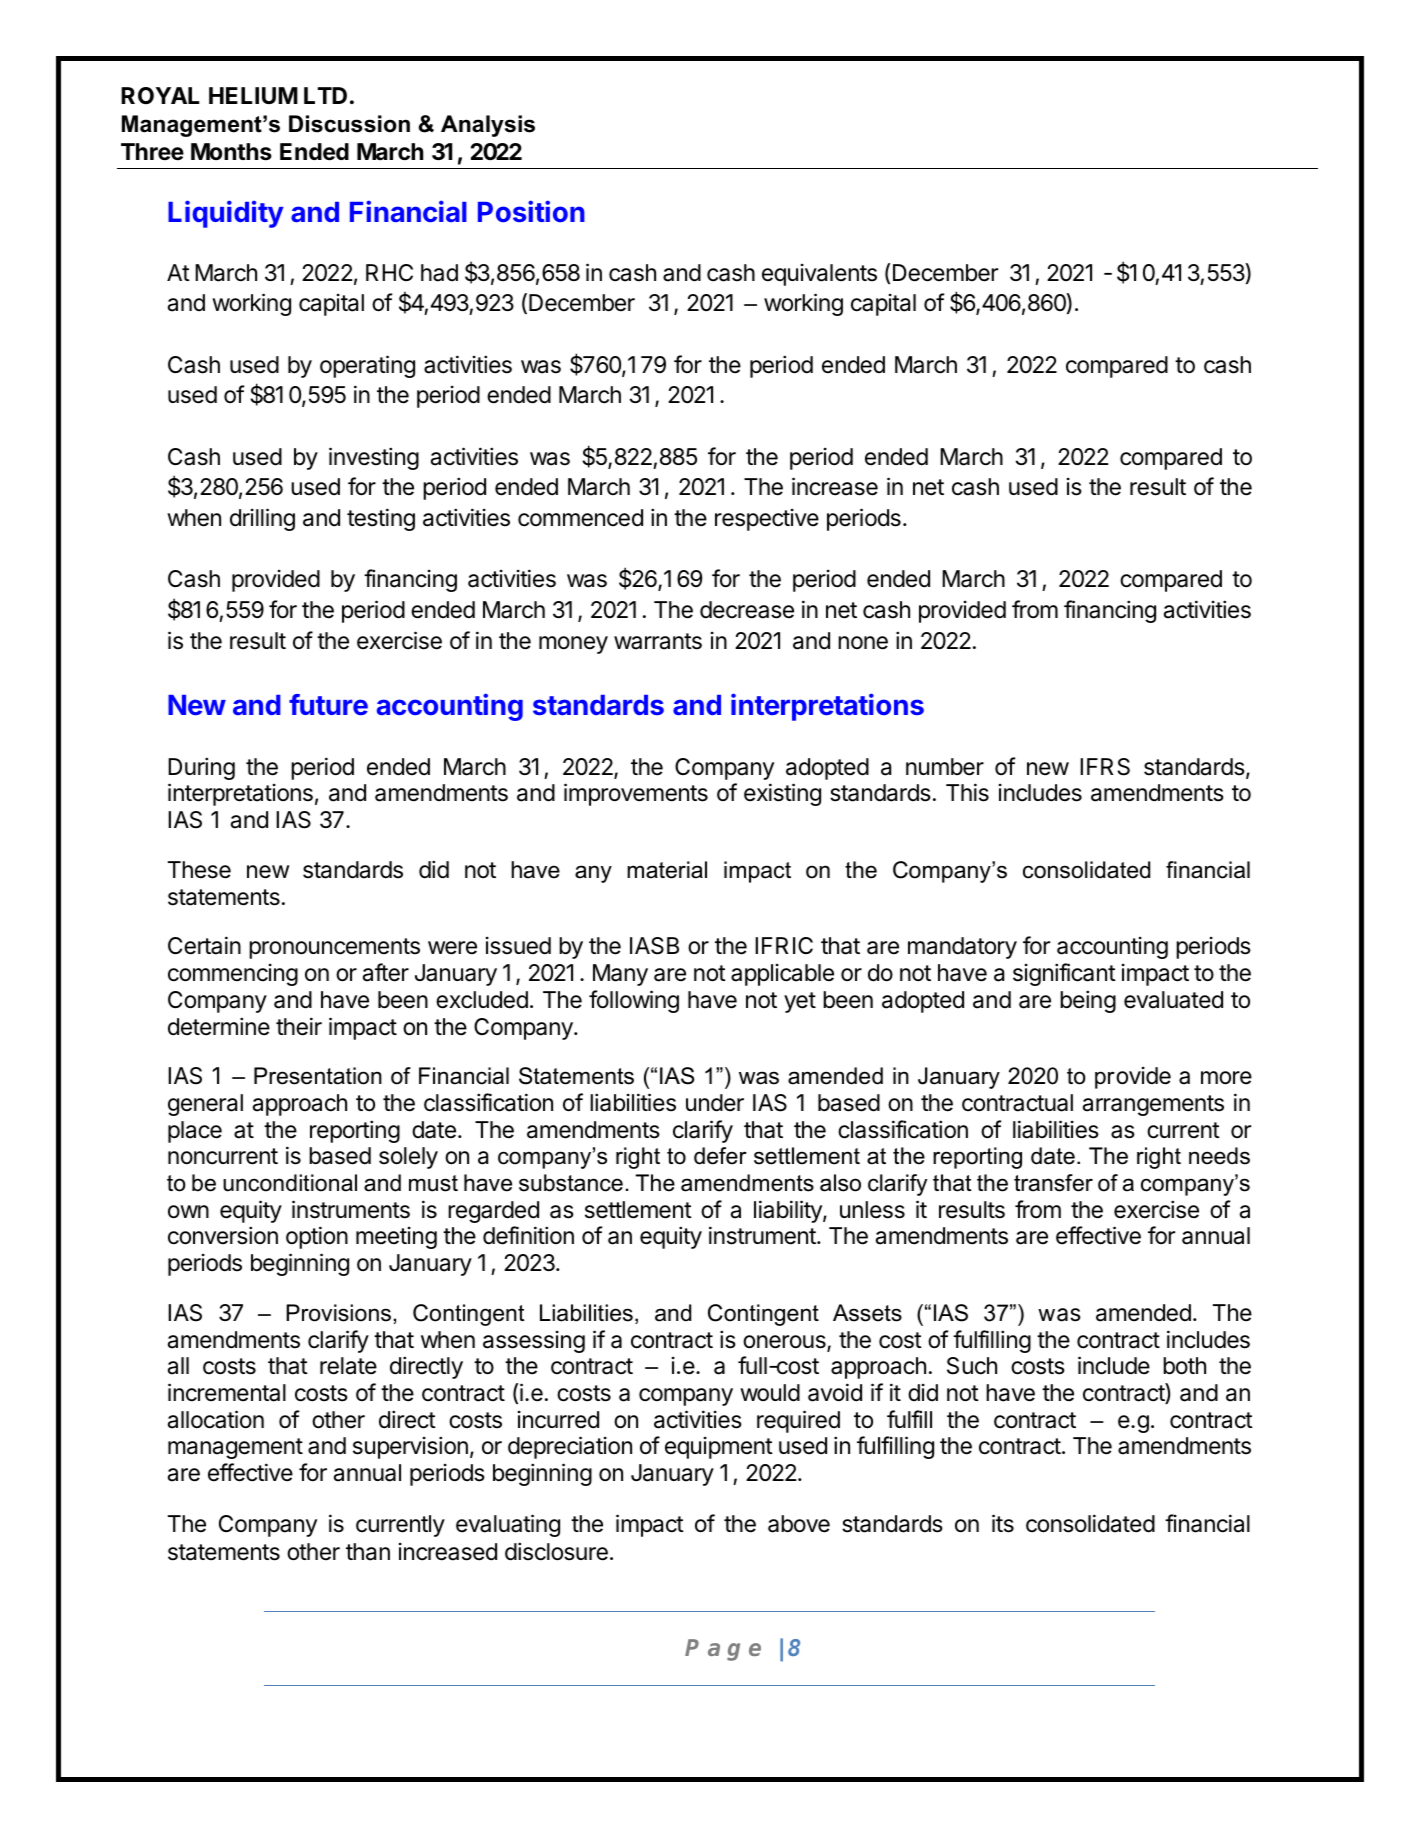 This screenshot has height=1837, width=1419. What do you see at coordinates (262, 519) in the screenshot?
I see `drilling` at bounding box center [262, 519].
